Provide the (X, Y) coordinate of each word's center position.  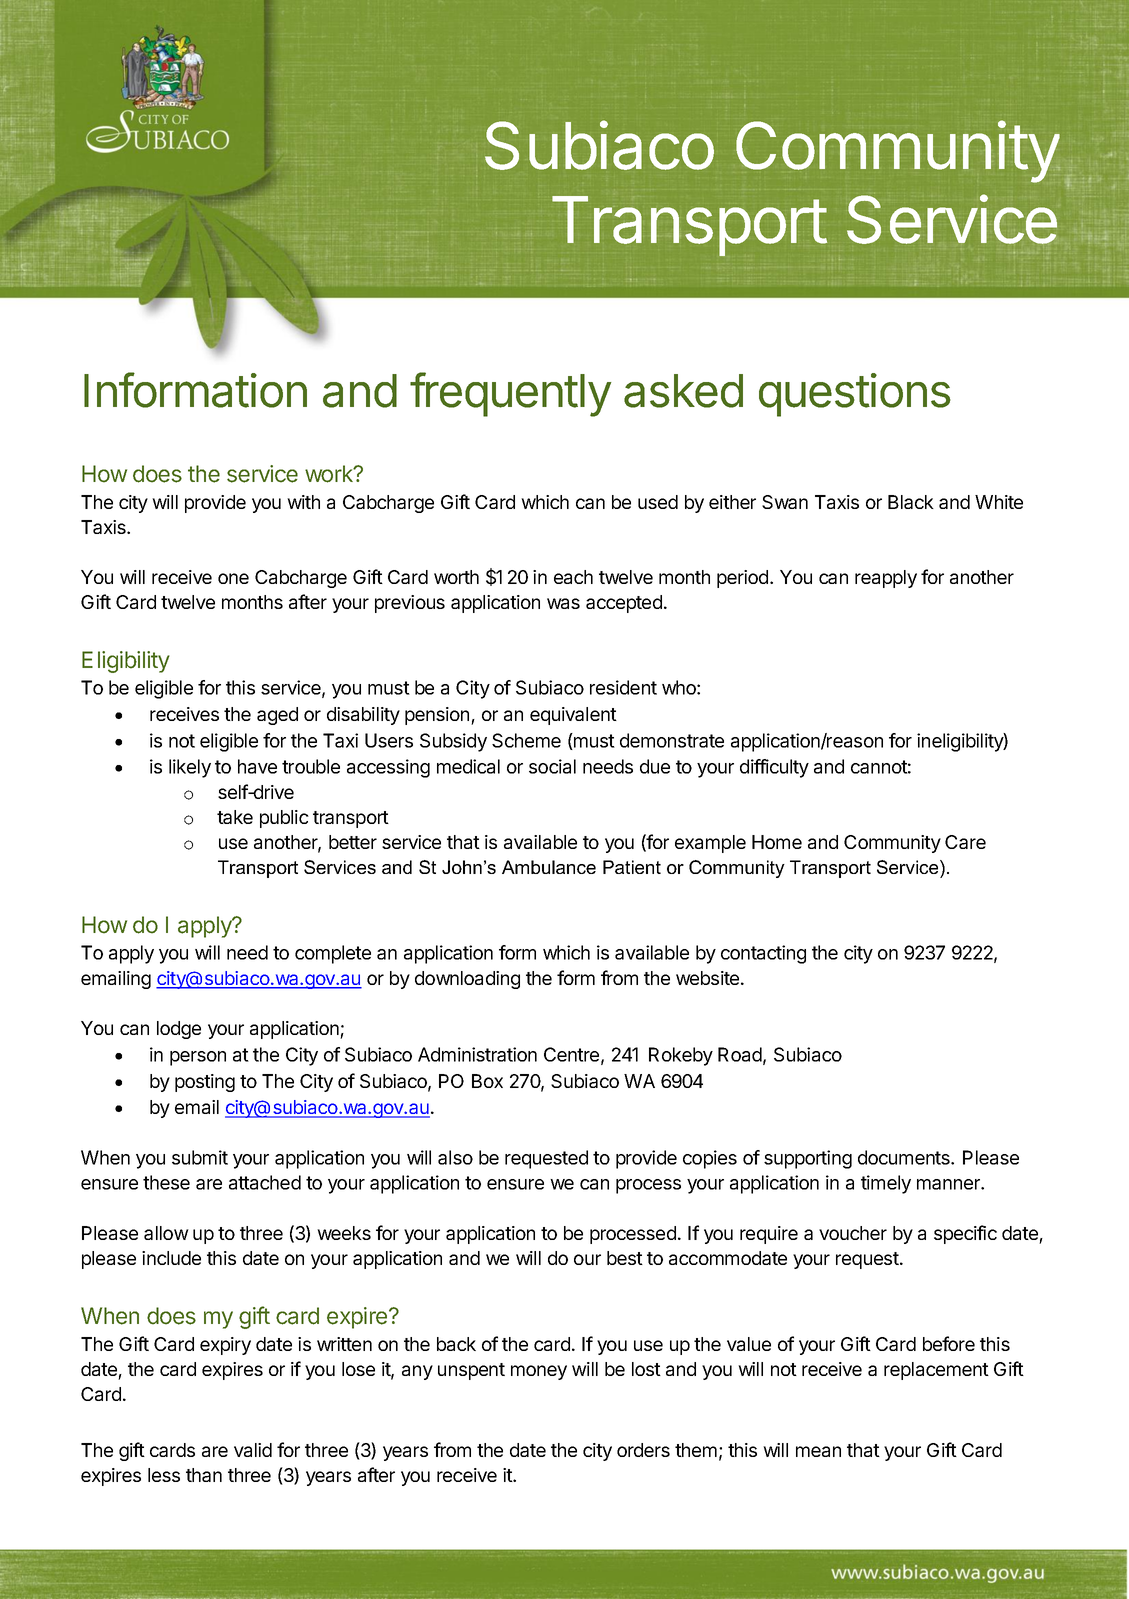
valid (253, 1450)
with (303, 502)
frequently (510, 394)
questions (855, 395)
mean (818, 1451)
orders (643, 1450)
